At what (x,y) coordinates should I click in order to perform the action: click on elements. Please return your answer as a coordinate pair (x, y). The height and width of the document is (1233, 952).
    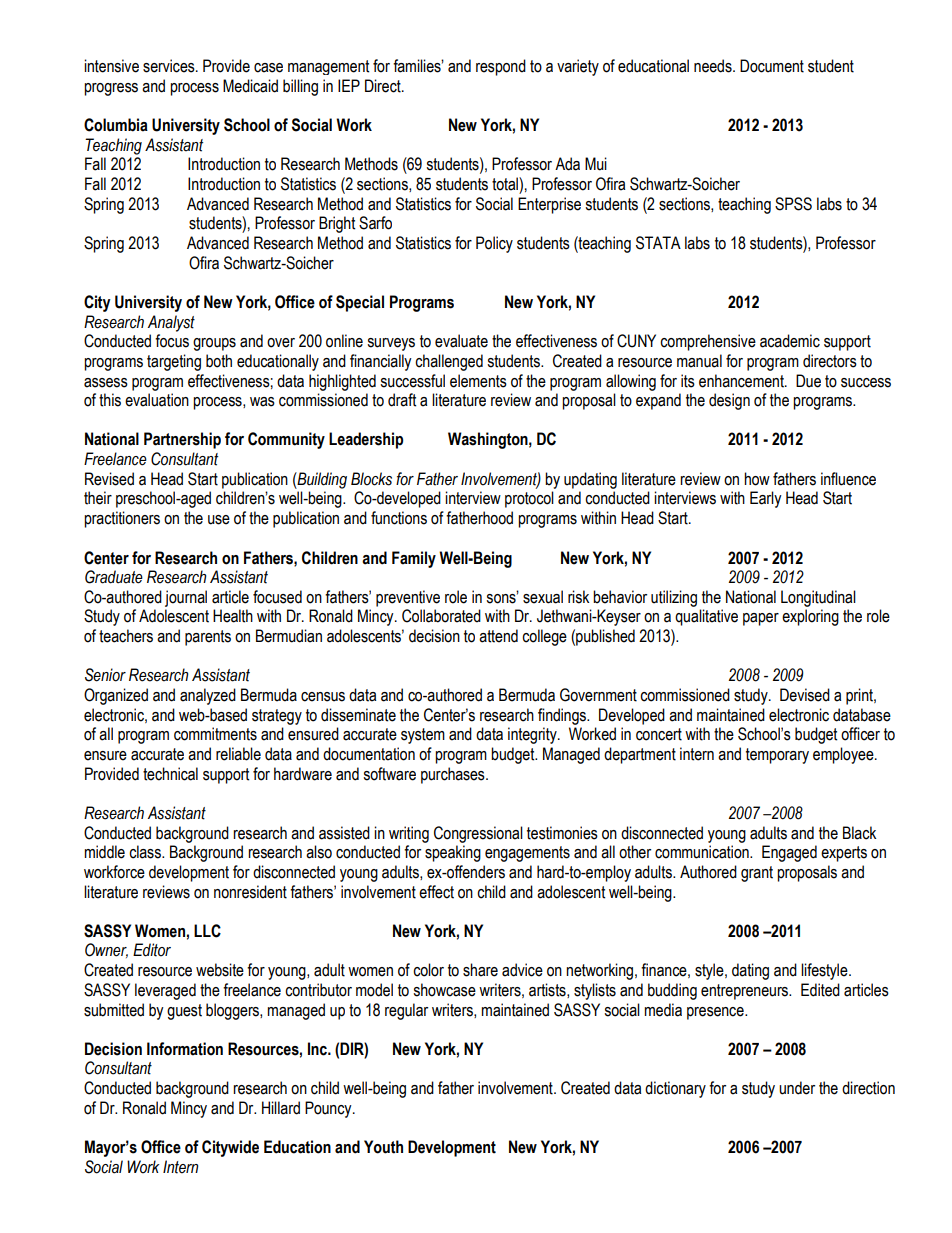
    Looking at the image, I should click on (478, 381).
